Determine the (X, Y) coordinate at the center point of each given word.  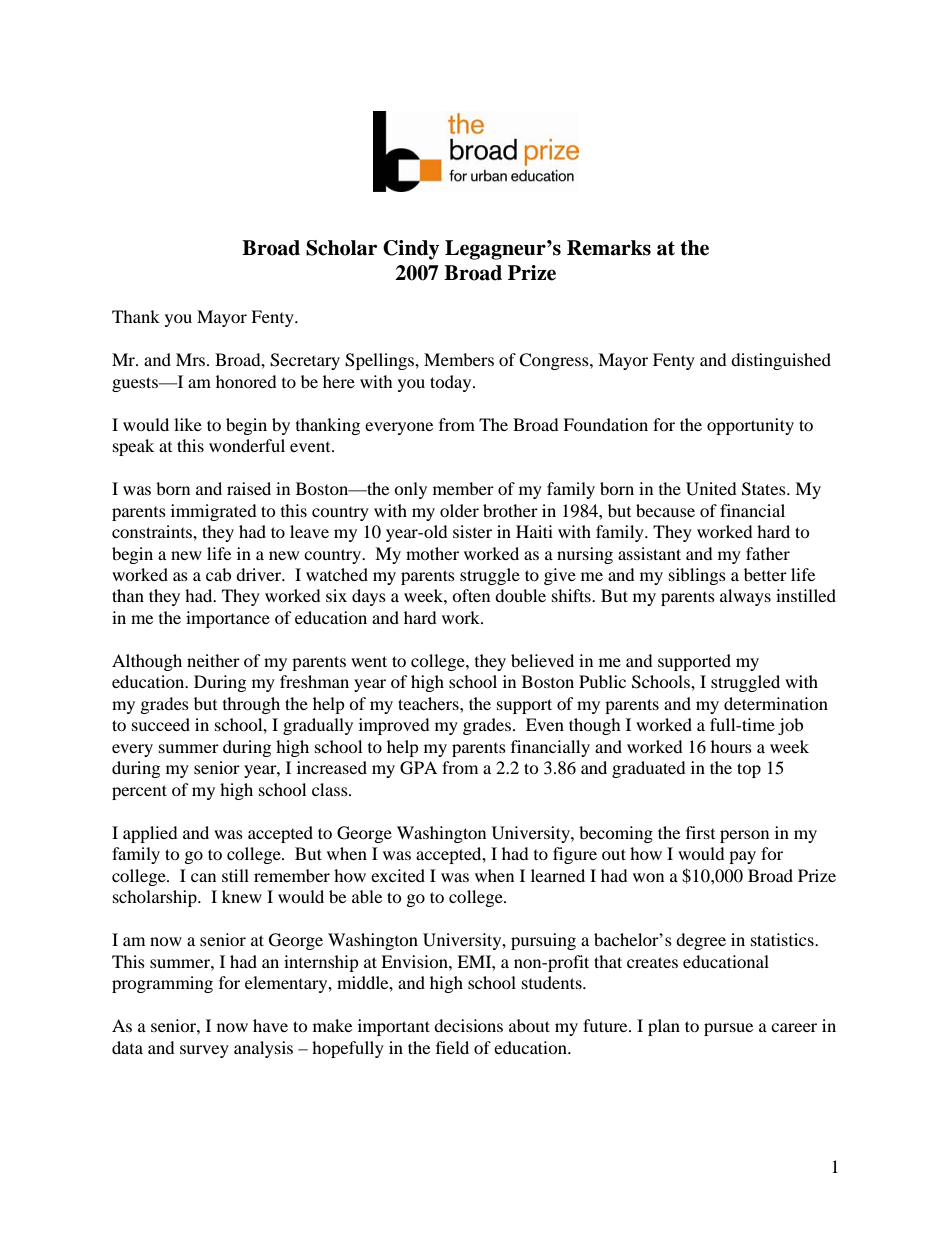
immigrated (214, 512)
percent (139, 792)
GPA (418, 768)
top (749, 770)
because (665, 510)
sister (472, 531)
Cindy (411, 250)
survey (204, 1051)
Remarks (609, 248)
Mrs (192, 359)
